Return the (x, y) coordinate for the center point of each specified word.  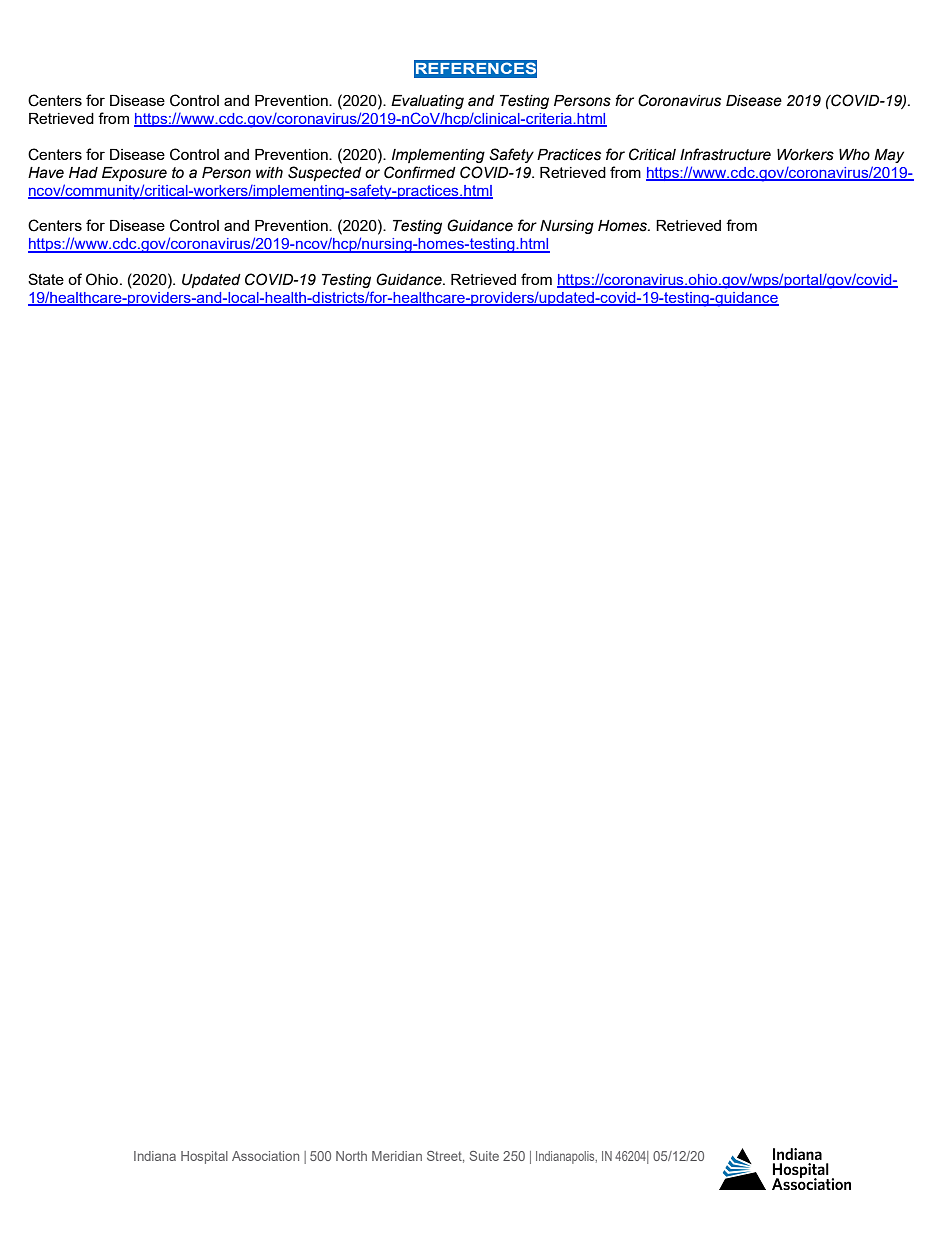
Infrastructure (725, 154)
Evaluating (427, 102)
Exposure (134, 174)
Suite (484, 1156)
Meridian (397, 1156)
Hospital (204, 1157)
